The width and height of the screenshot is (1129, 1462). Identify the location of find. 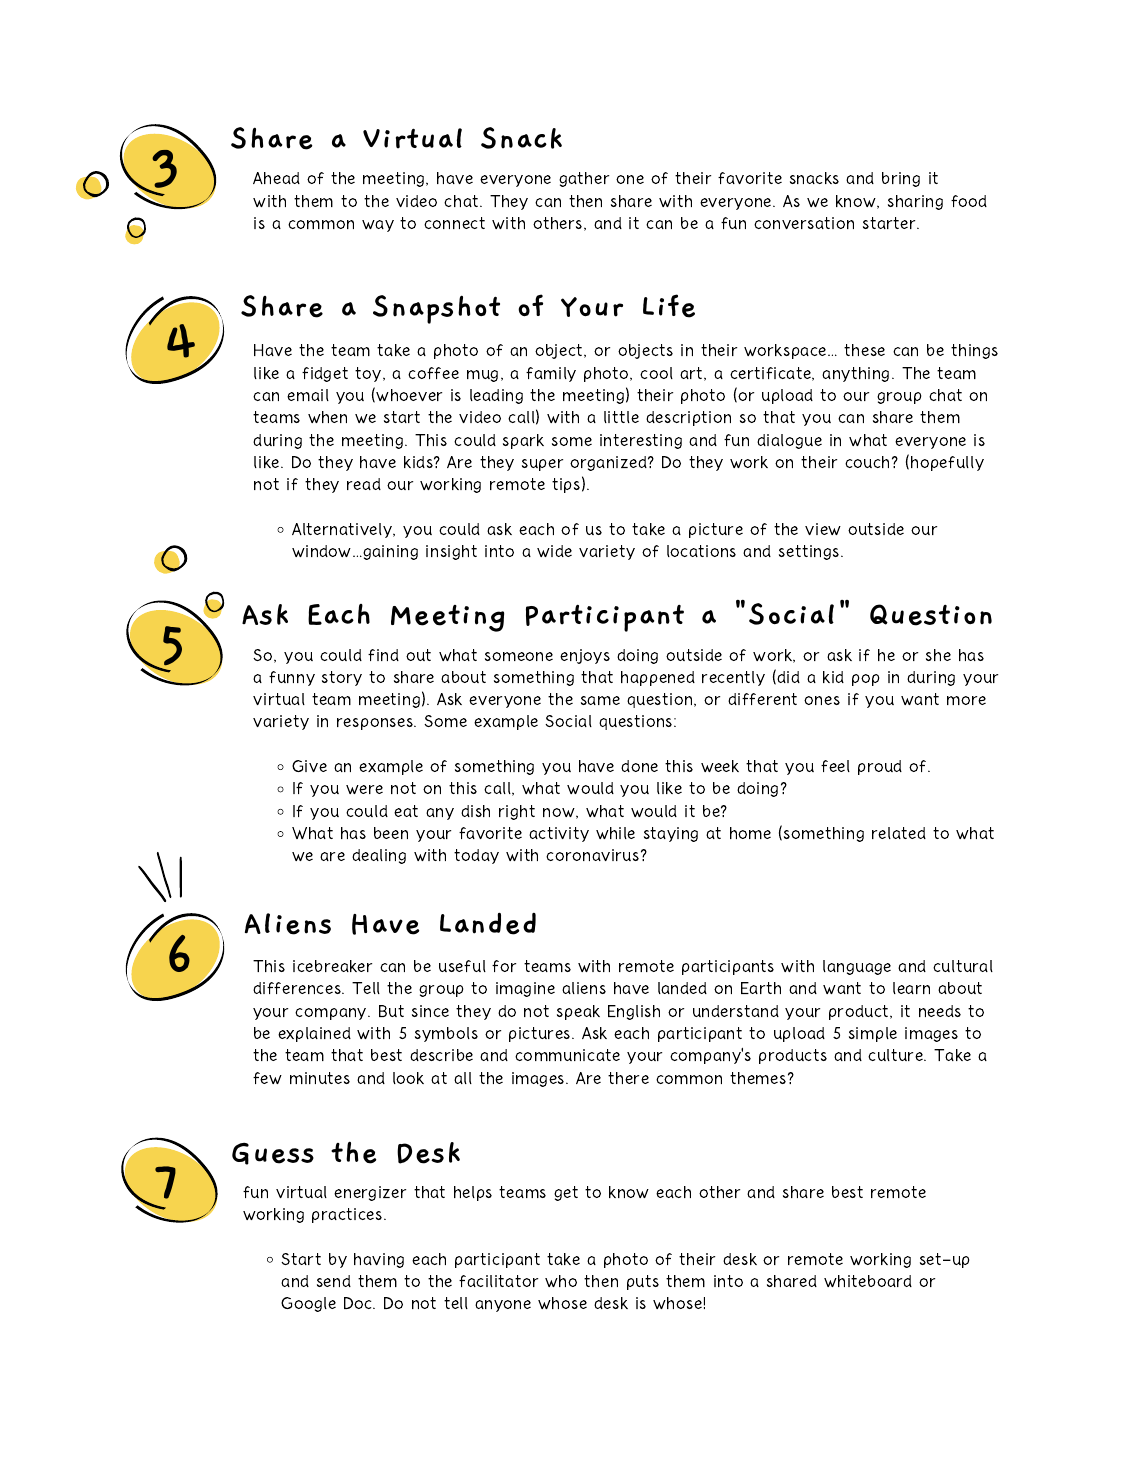
(383, 655).
